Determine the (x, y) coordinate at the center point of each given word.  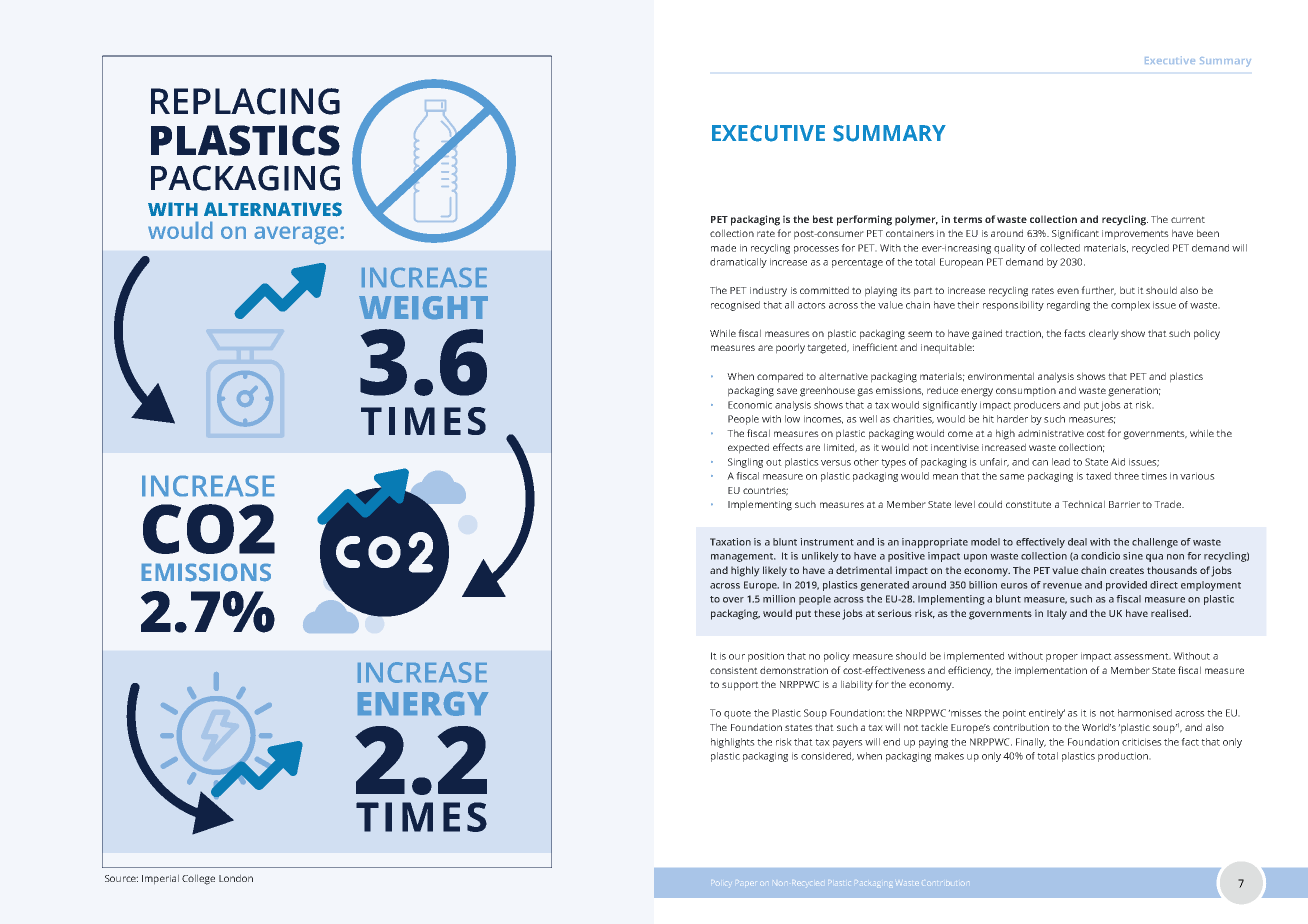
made (723, 248)
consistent (734, 670)
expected (748, 448)
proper (1062, 658)
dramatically (738, 263)
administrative (1051, 433)
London (236, 878)
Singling (745, 463)
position (766, 657)
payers (848, 744)
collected (1060, 248)
